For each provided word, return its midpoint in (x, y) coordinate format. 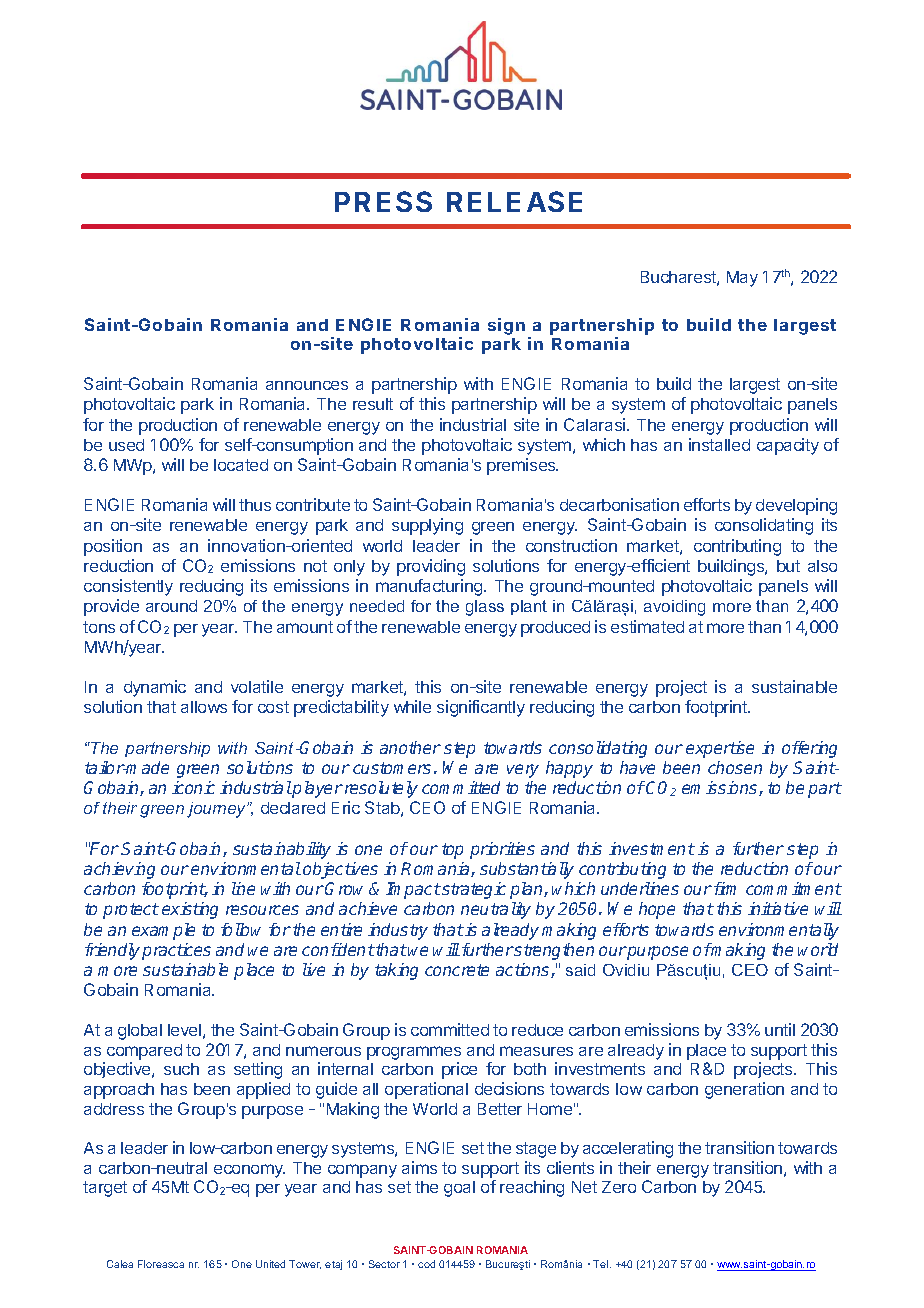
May (742, 279)
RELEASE (514, 201)
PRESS (383, 201)
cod (426, 1264)
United (270, 1264)
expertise (720, 749)
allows (204, 707)
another (410, 747)
